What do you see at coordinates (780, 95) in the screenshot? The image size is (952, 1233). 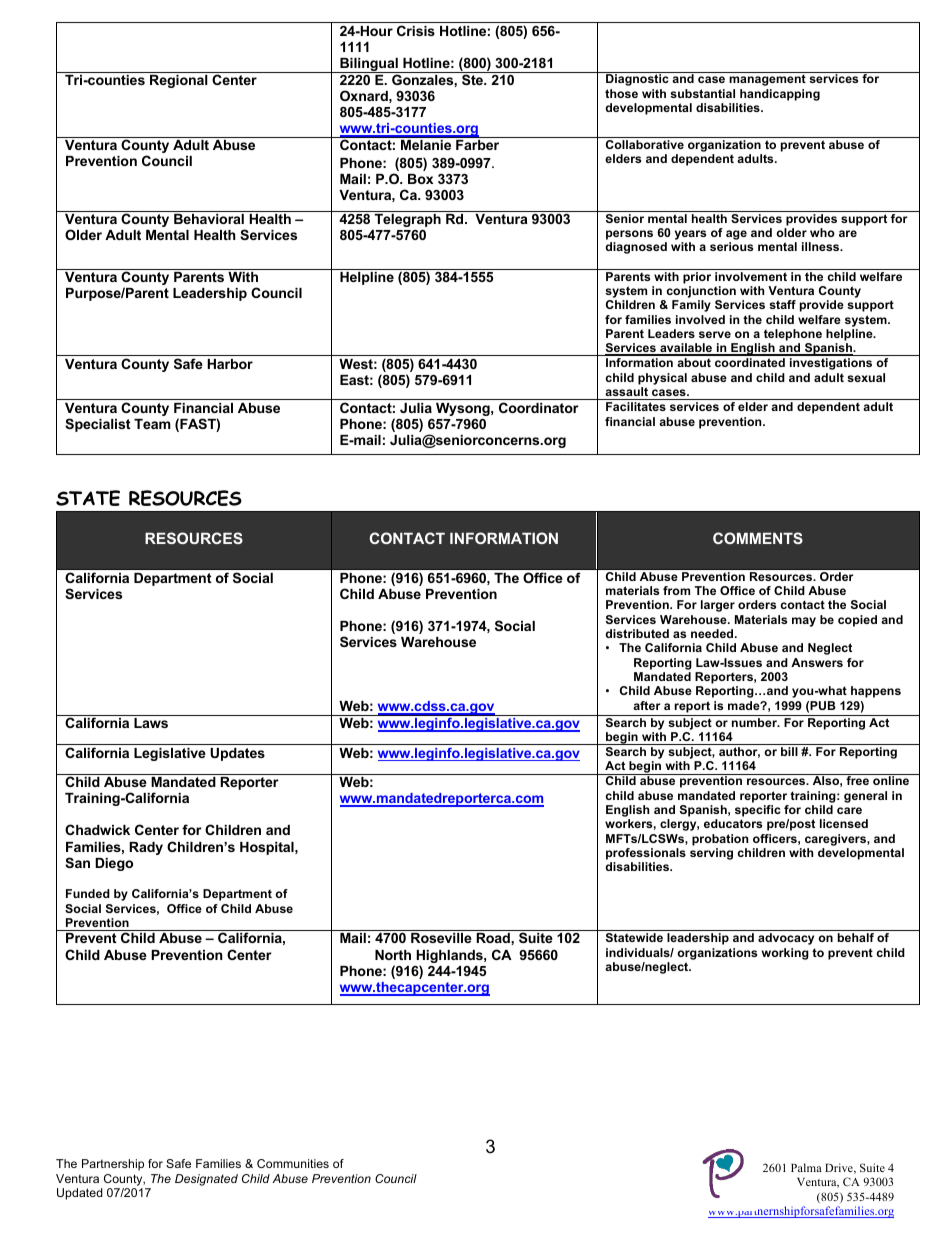 I see `handicapping` at bounding box center [780, 95].
